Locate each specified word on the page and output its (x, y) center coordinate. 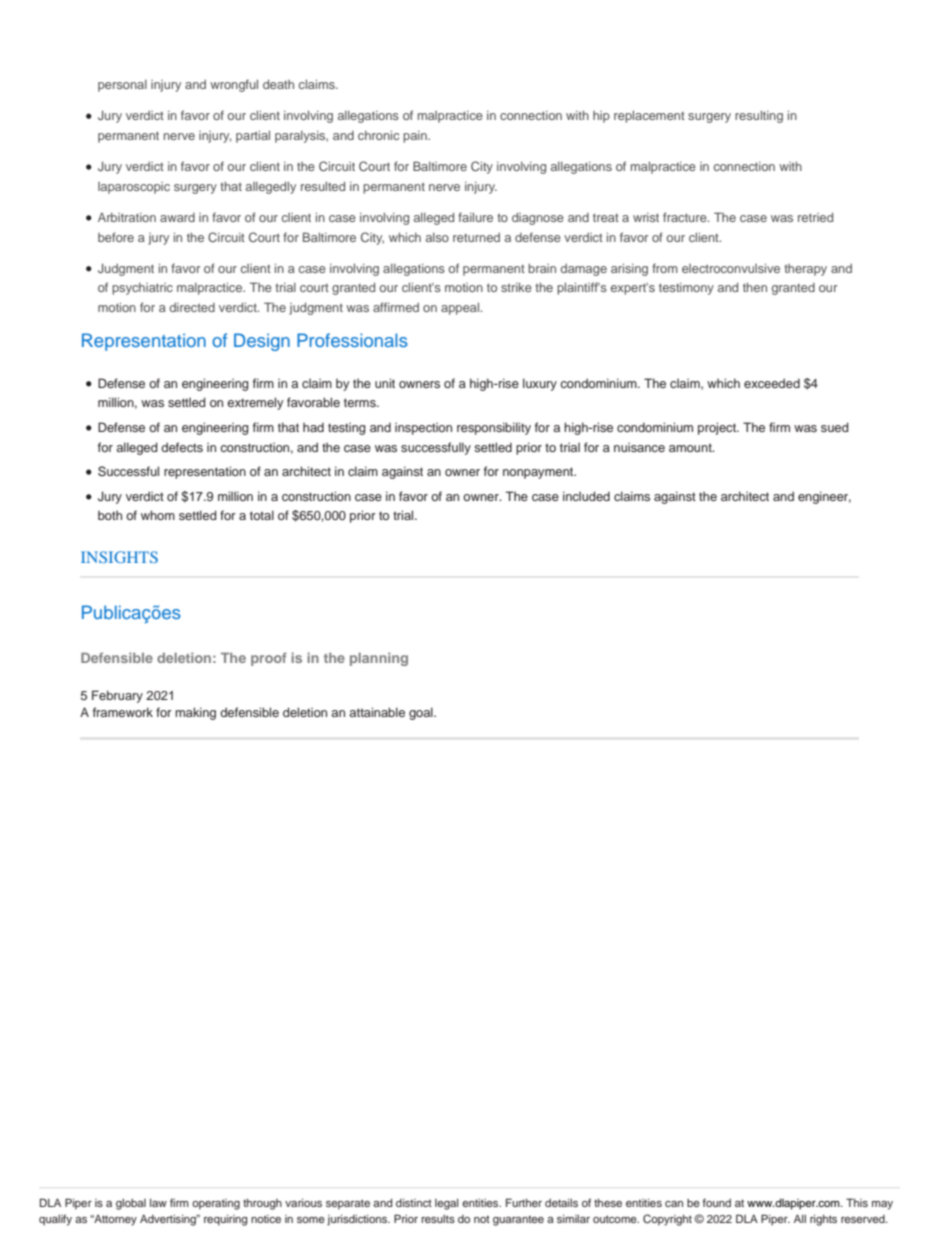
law (158, 1203)
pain (416, 137)
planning (379, 659)
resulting (759, 117)
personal (122, 86)
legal (447, 1204)
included (586, 496)
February (117, 696)
